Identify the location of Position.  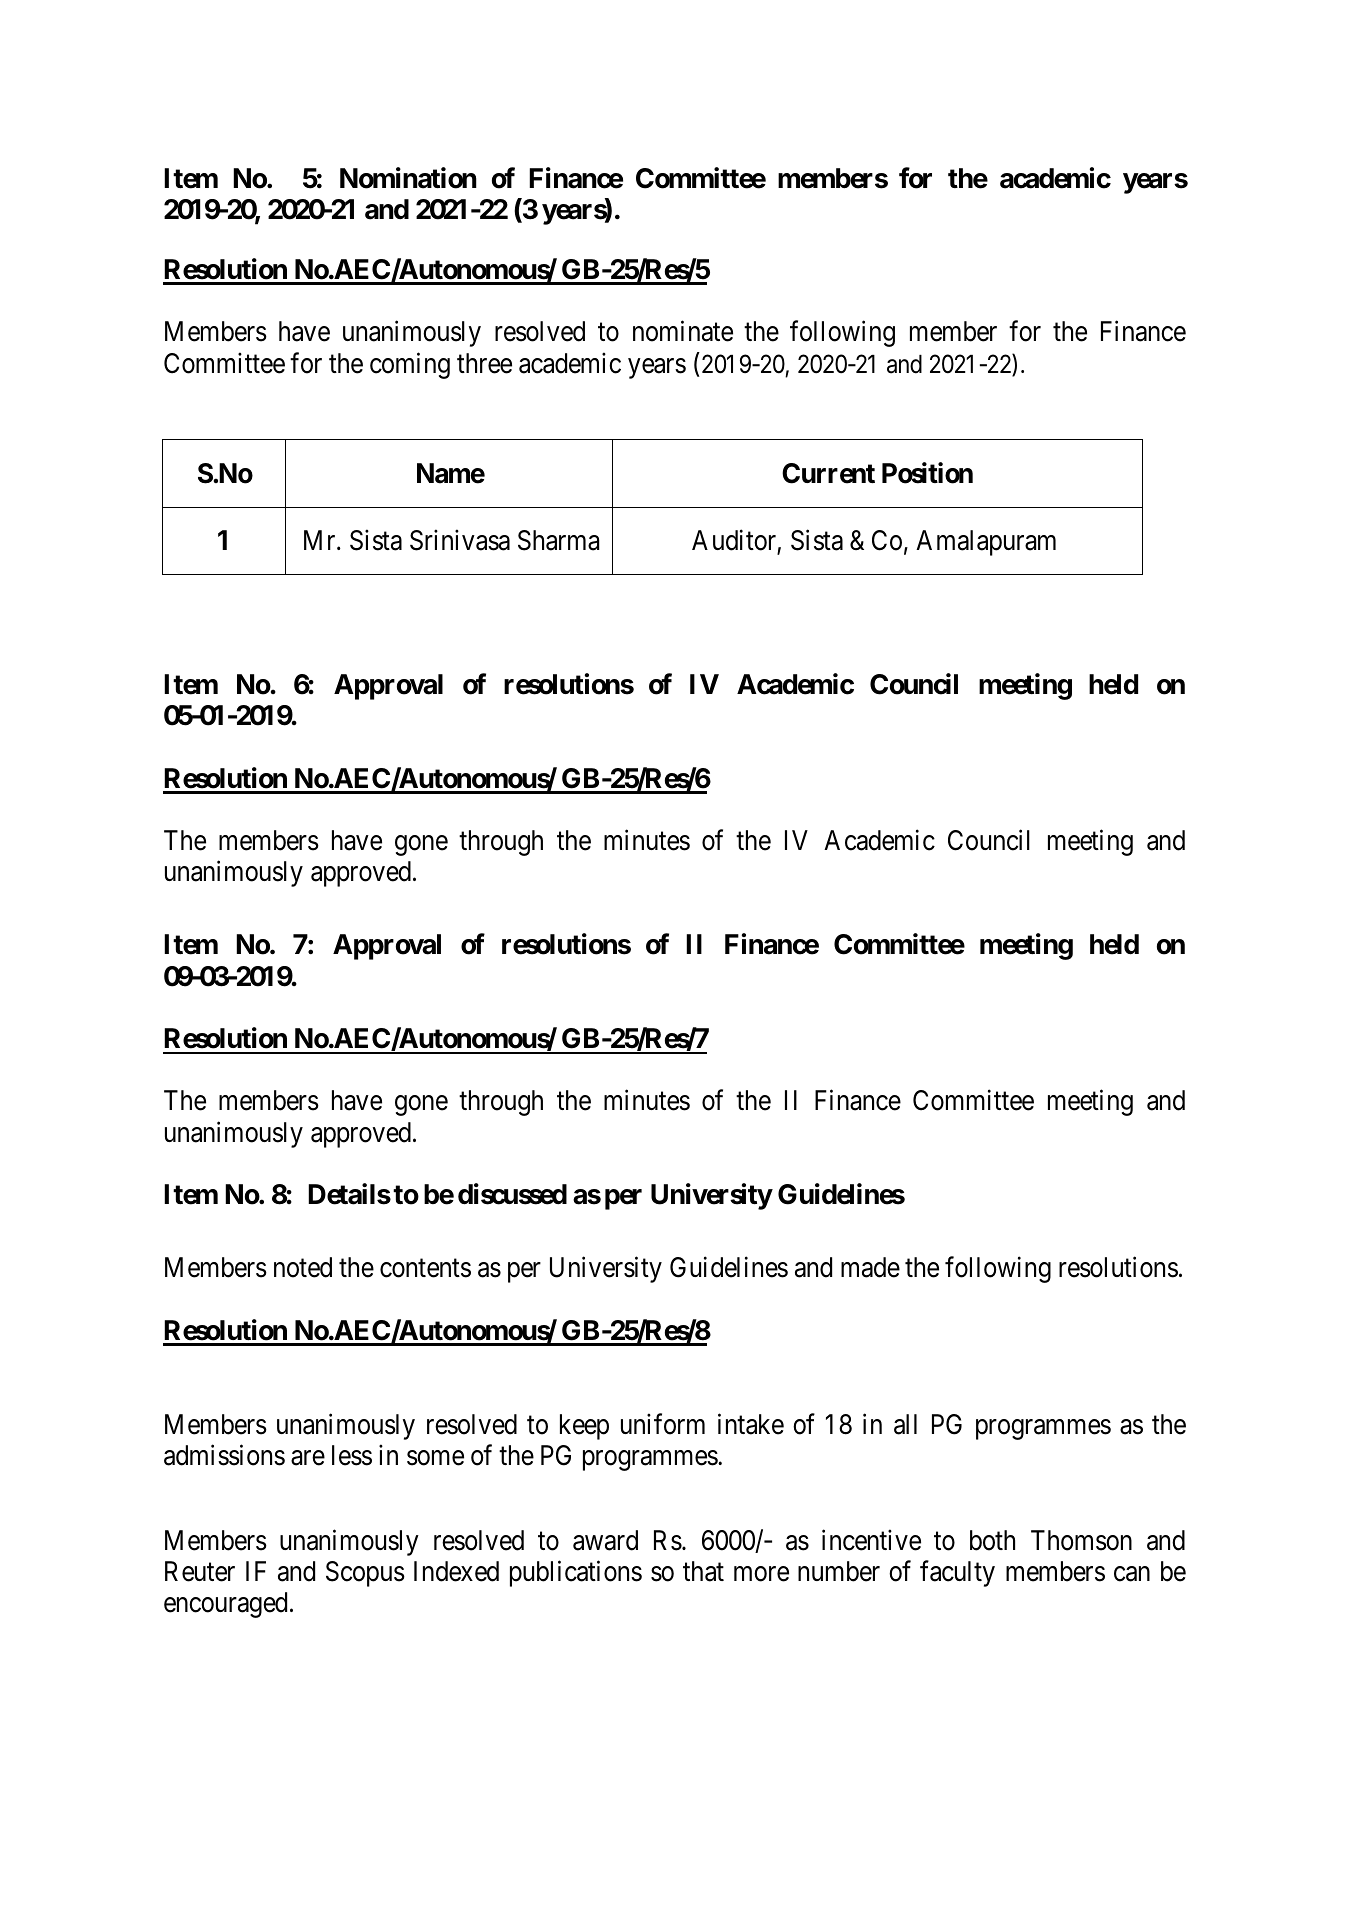
(927, 473).
